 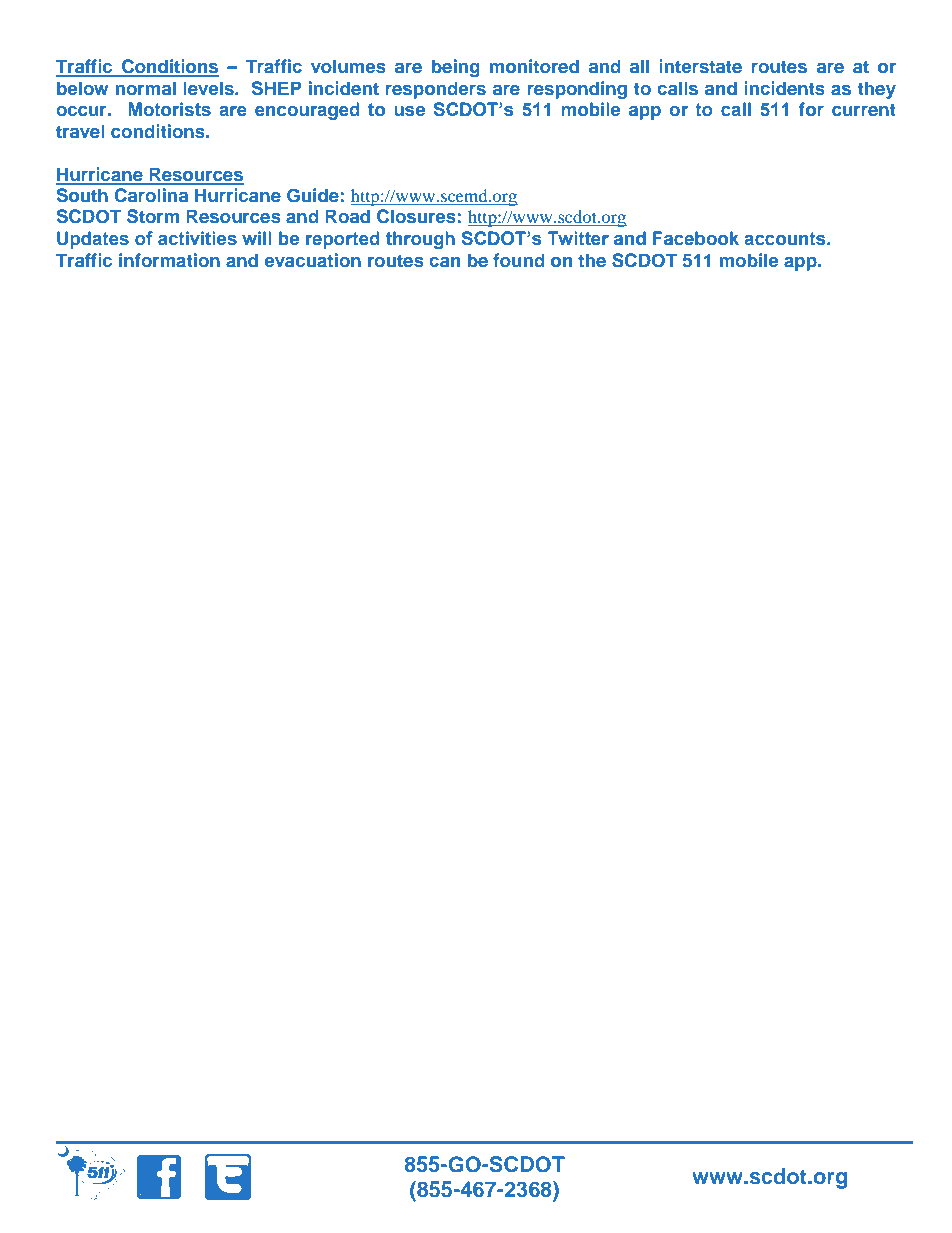 I want to click on Road, so click(x=347, y=216).
